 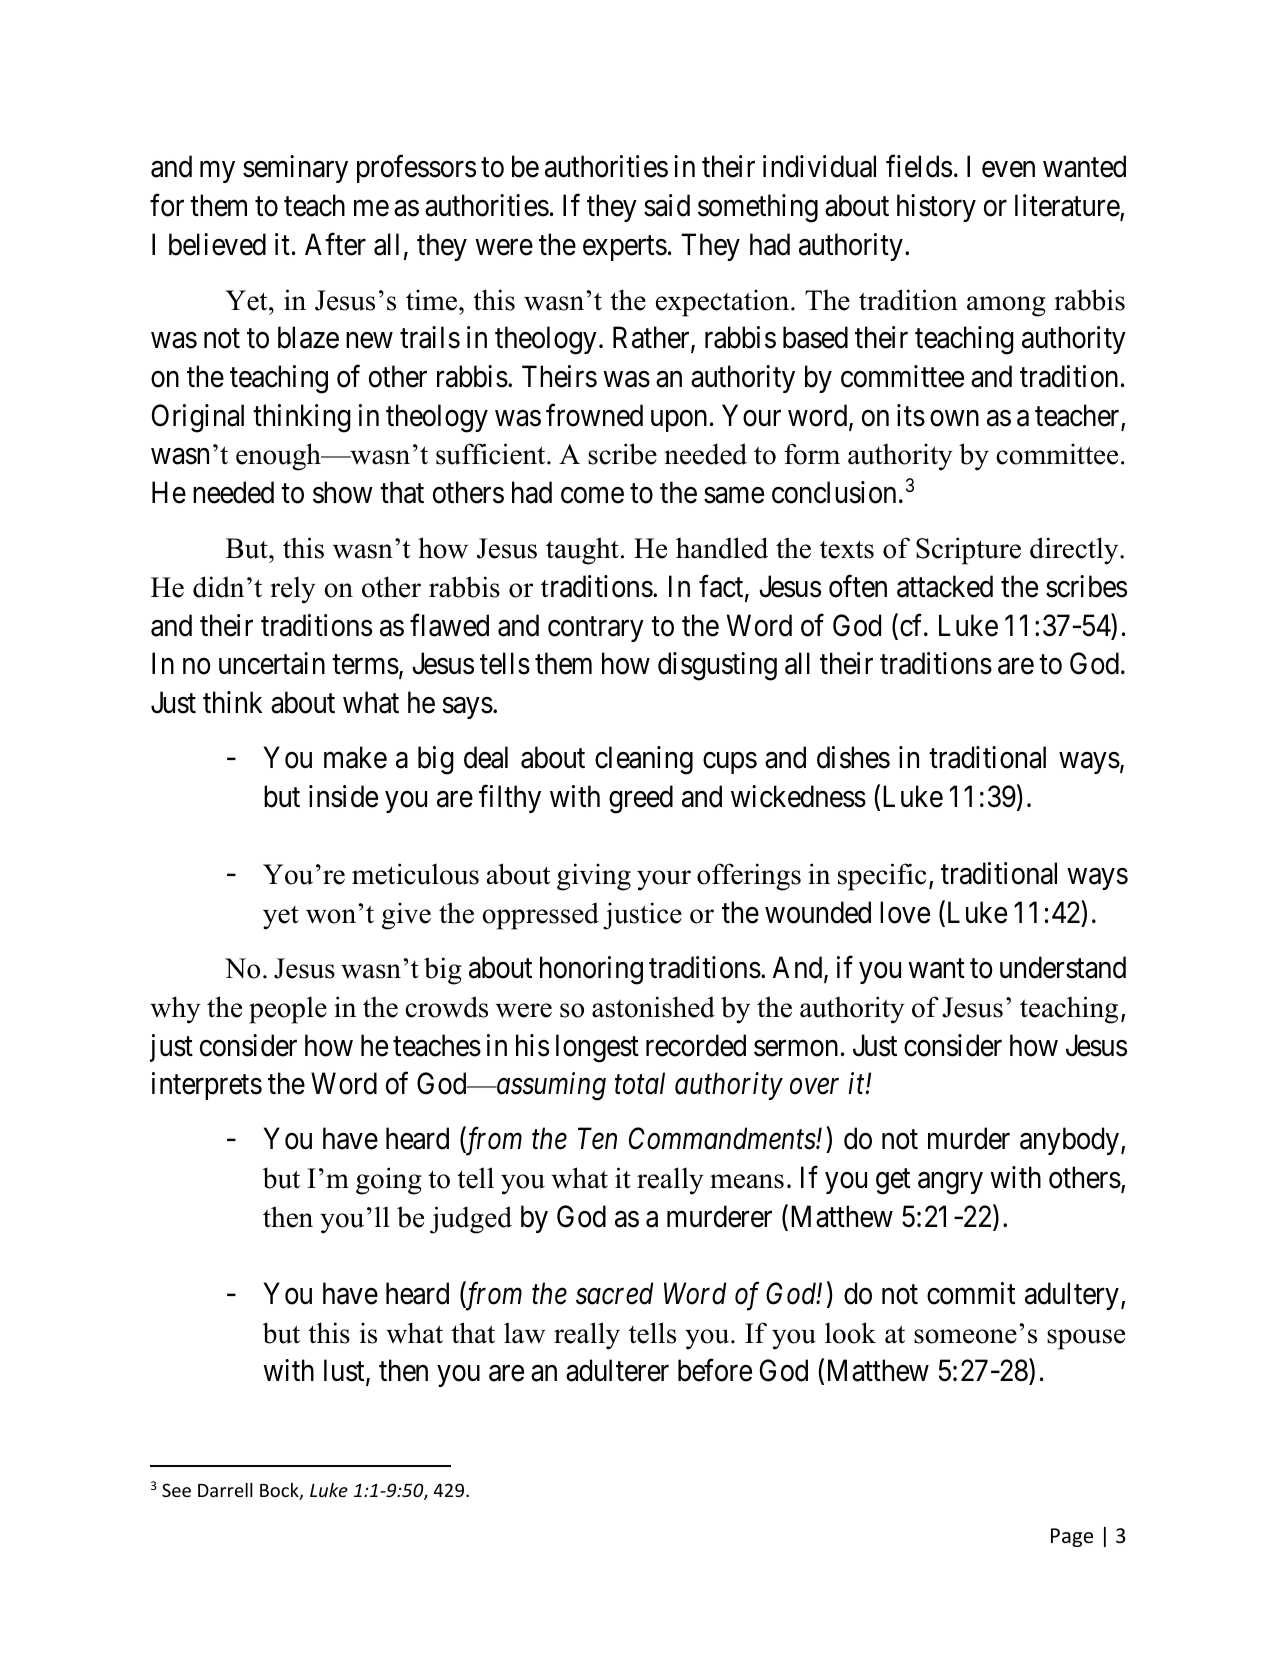 I want to click on adulterer, so click(x=617, y=1370).
